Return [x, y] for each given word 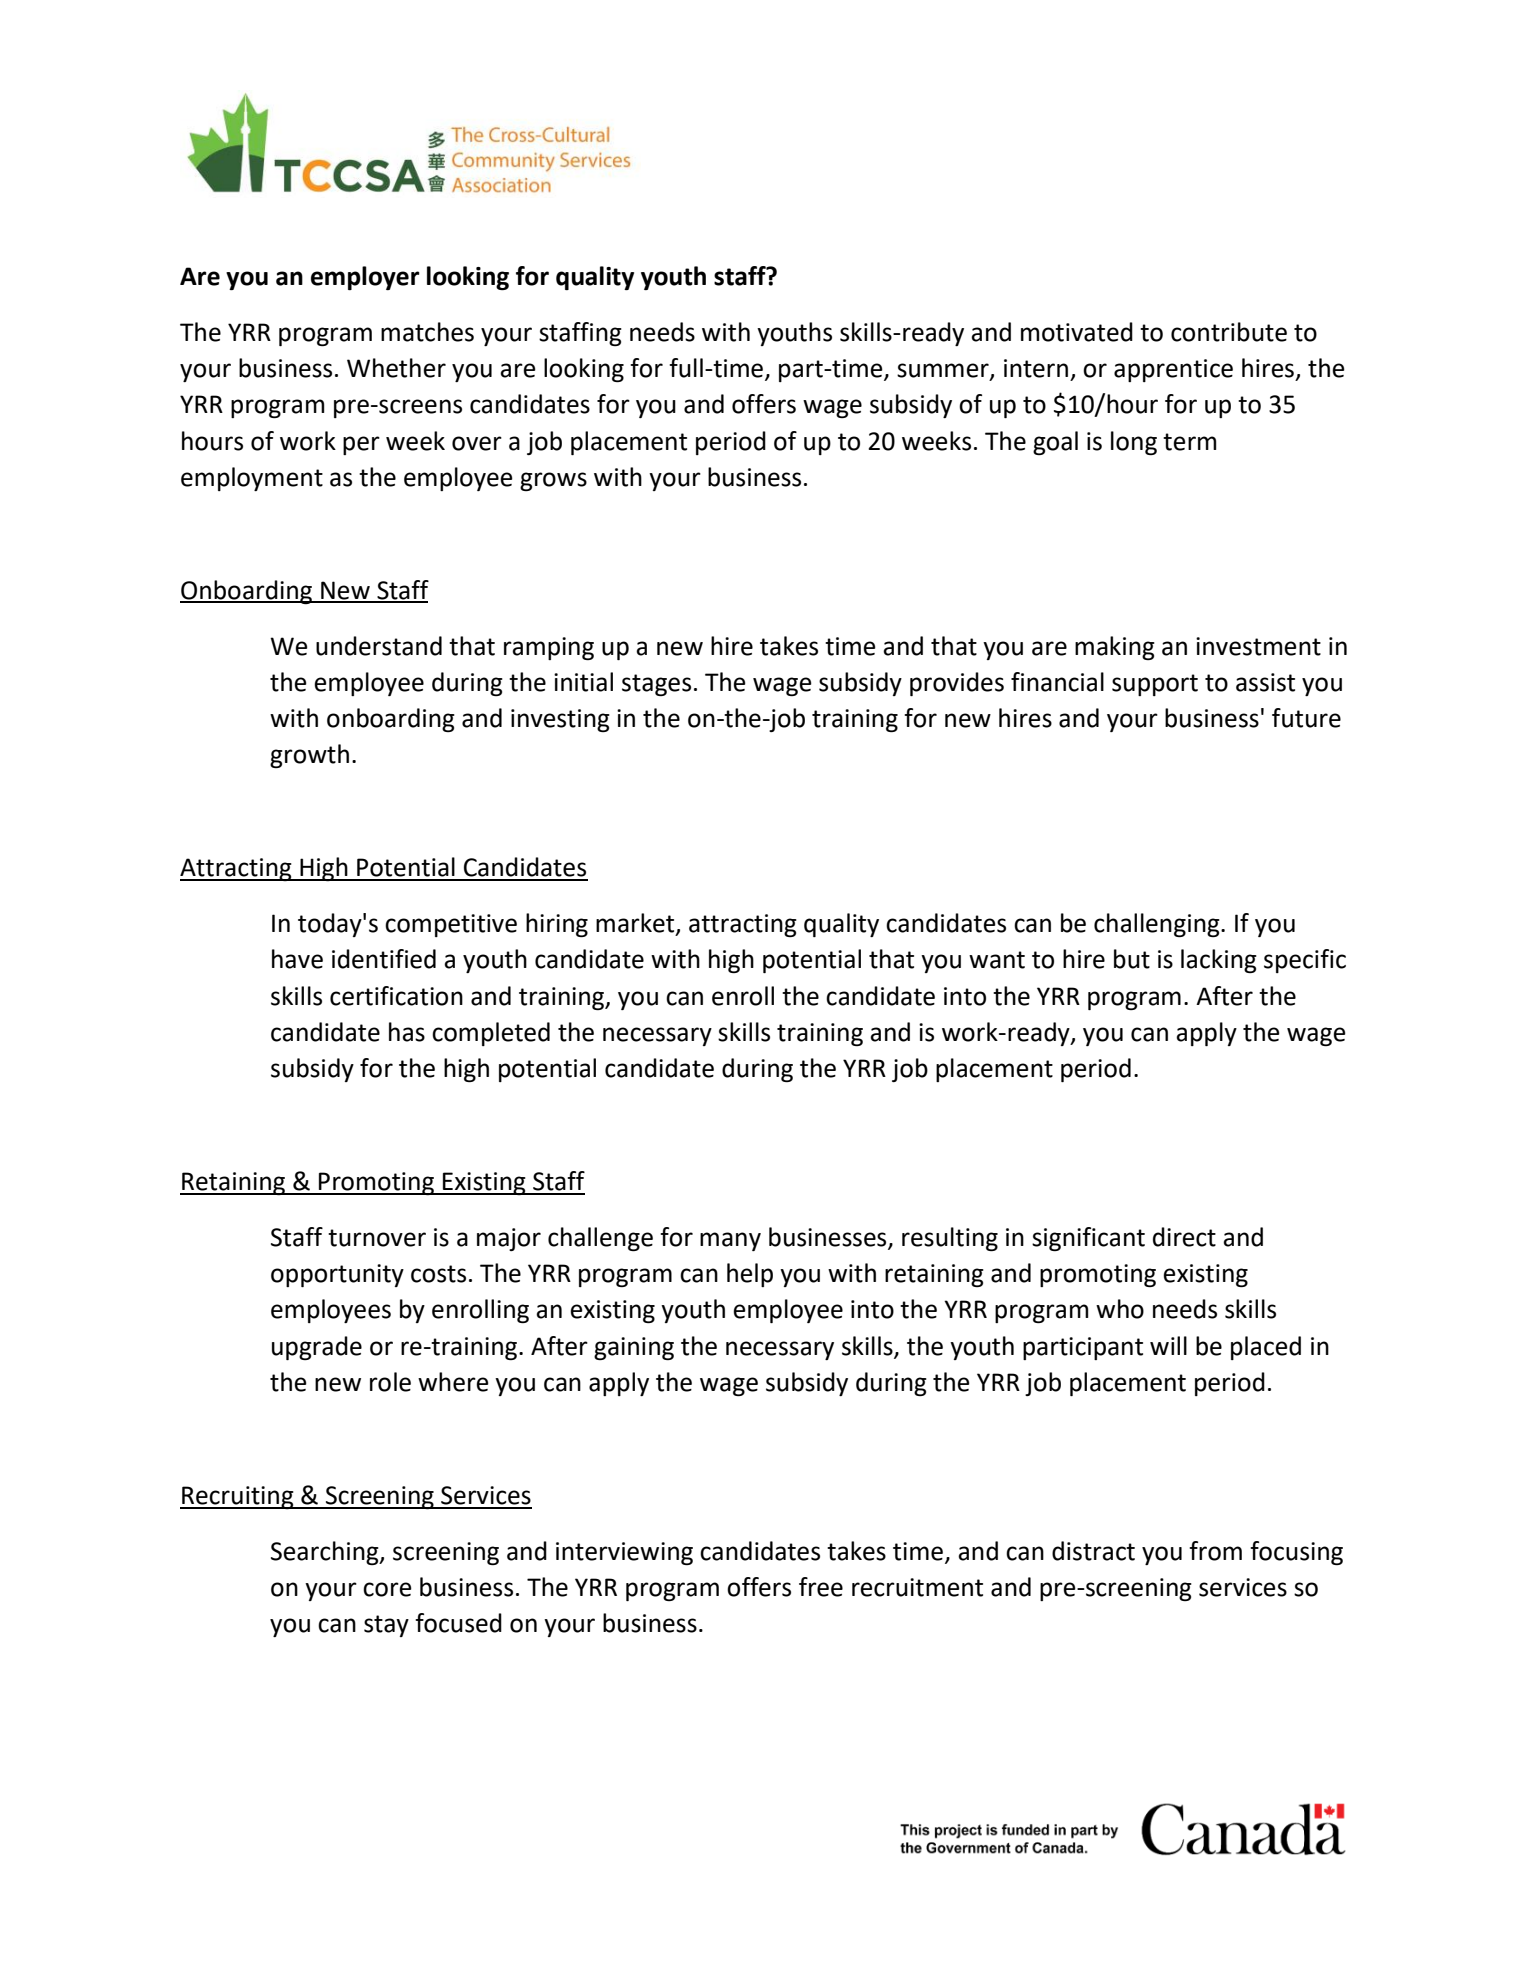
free [821, 1587]
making [1115, 648]
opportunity [337, 1275]
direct [1184, 1237]
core [387, 1589]
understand [379, 646]
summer [944, 371]
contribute [1229, 332]
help [750, 1275]
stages [656, 685]
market [636, 924]
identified [384, 959]
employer [365, 278]
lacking [1219, 961]
